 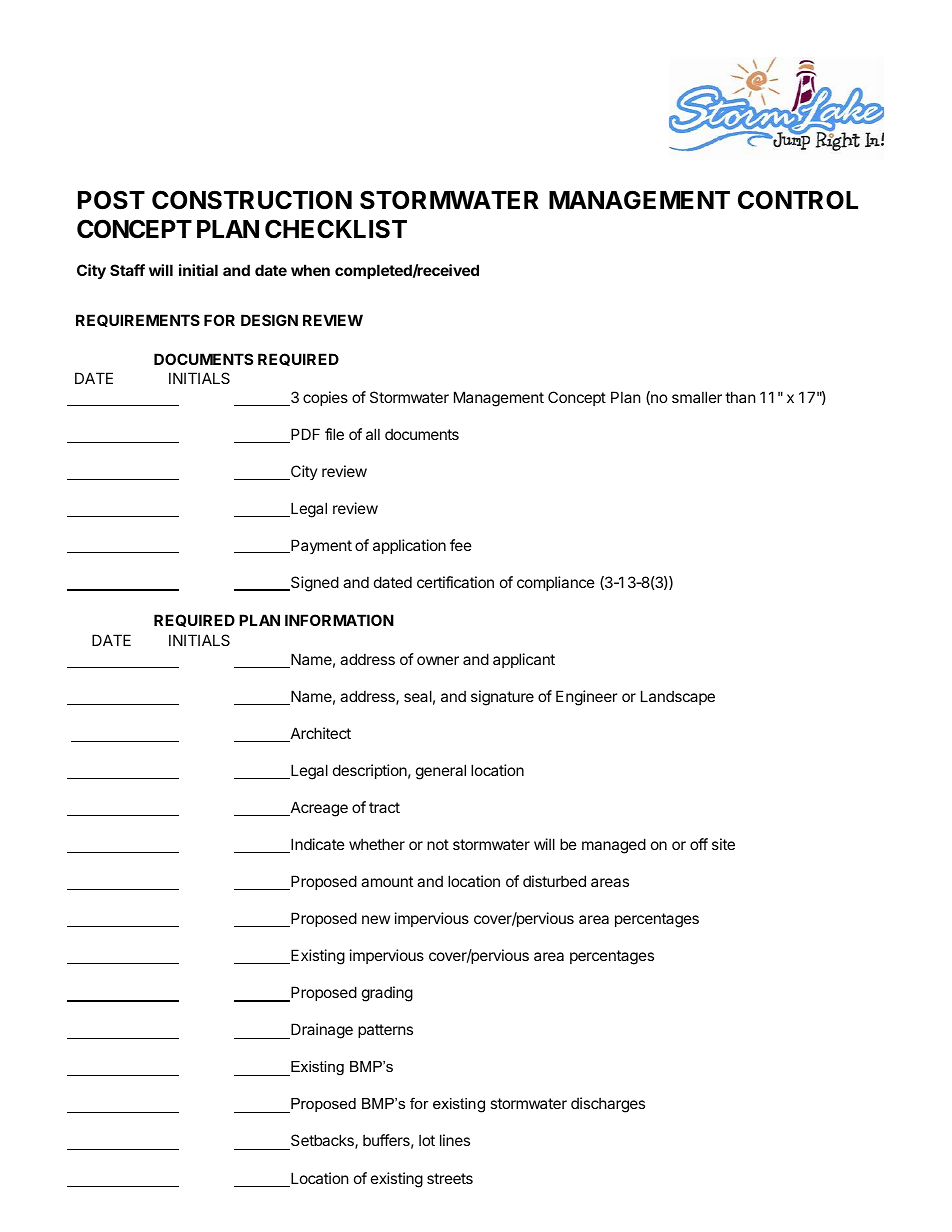 What do you see at coordinates (455, 1140) in the screenshot?
I see `lines` at bounding box center [455, 1140].
